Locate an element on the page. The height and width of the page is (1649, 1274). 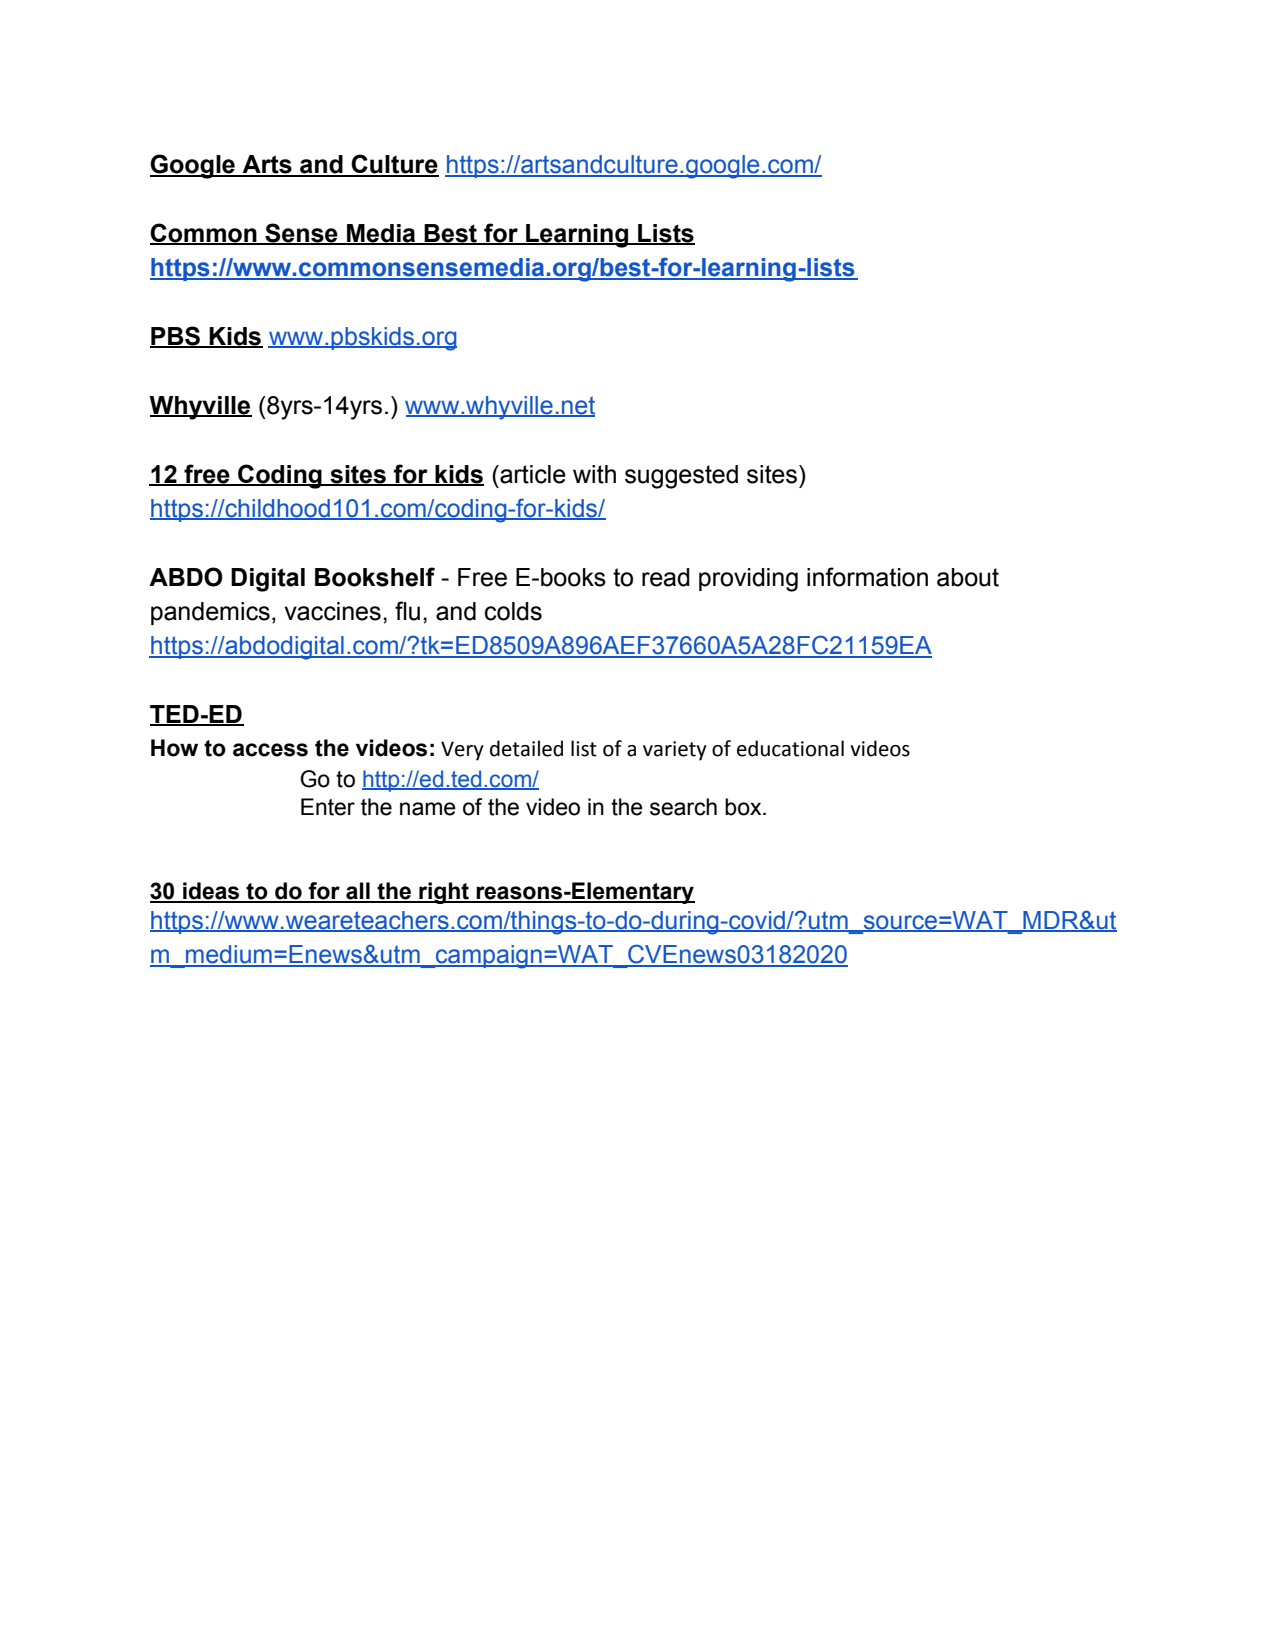
article is located at coordinates (532, 474).
